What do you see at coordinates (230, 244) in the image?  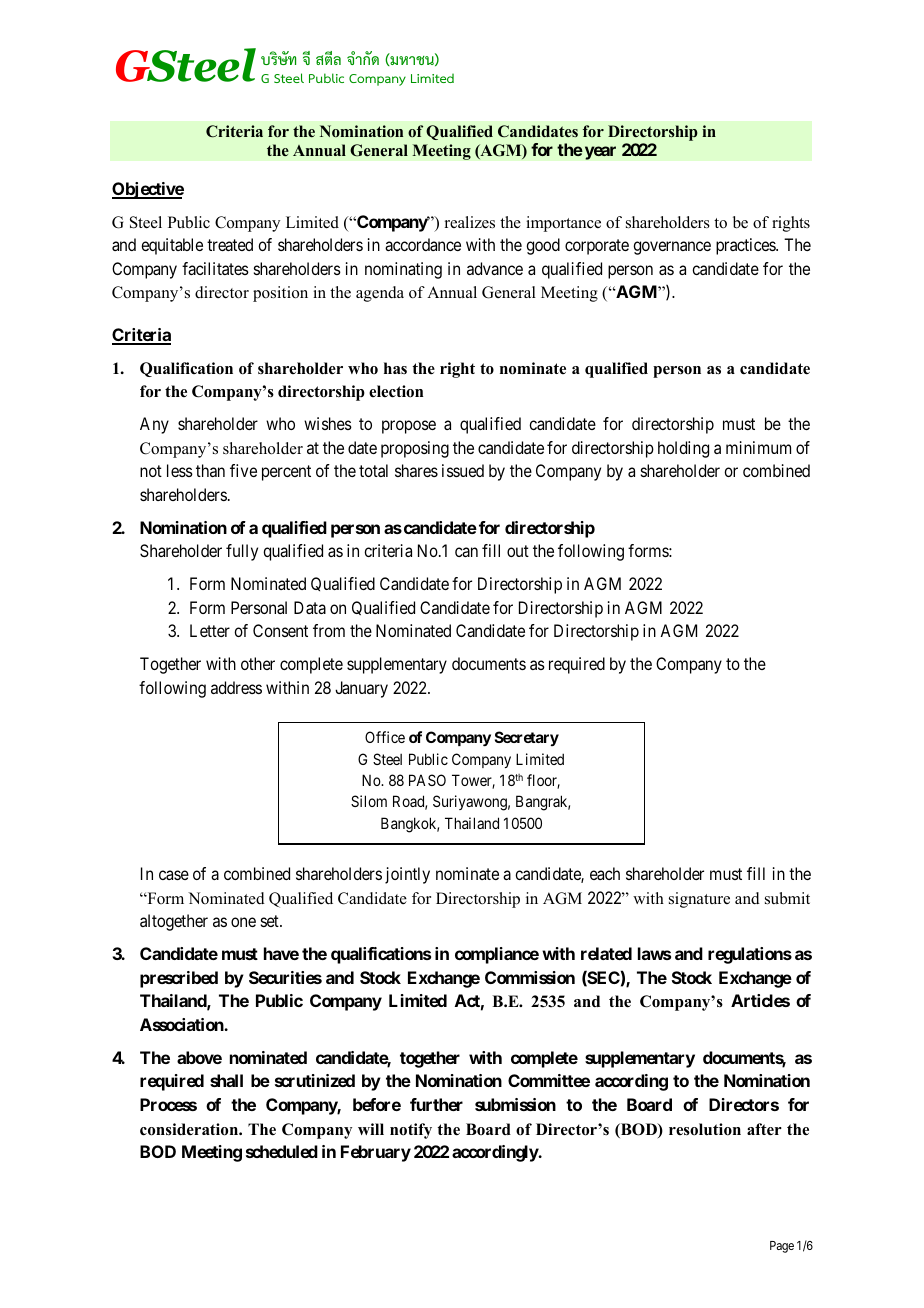 I see `treated` at bounding box center [230, 244].
